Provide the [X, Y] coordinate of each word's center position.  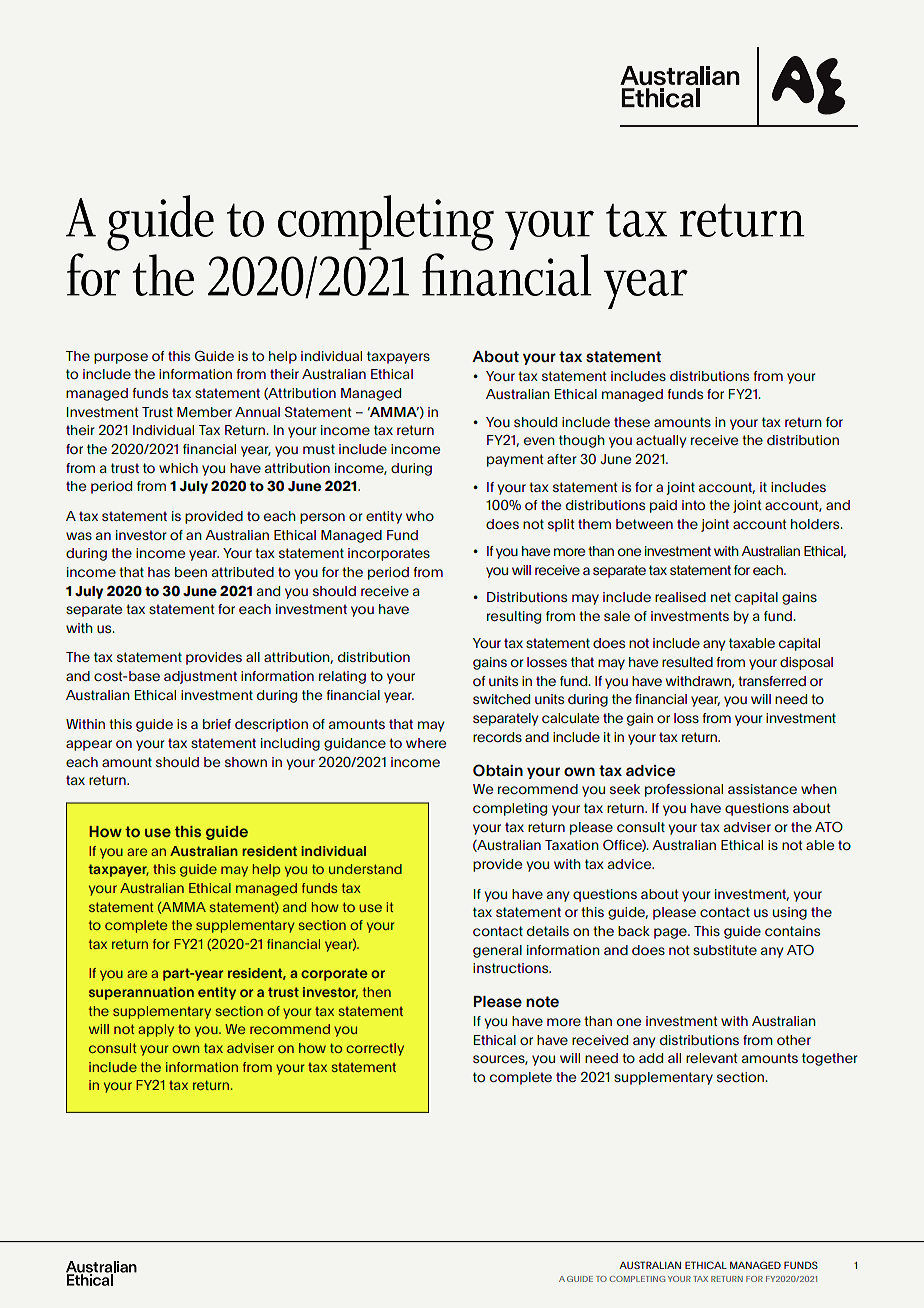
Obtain [498, 770]
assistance [762, 789]
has [159, 572]
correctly [375, 1049]
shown [246, 762]
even [539, 441]
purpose [121, 358]
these [632, 422]
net [721, 597]
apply [156, 1030]
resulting [514, 617]
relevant [711, 1058]
